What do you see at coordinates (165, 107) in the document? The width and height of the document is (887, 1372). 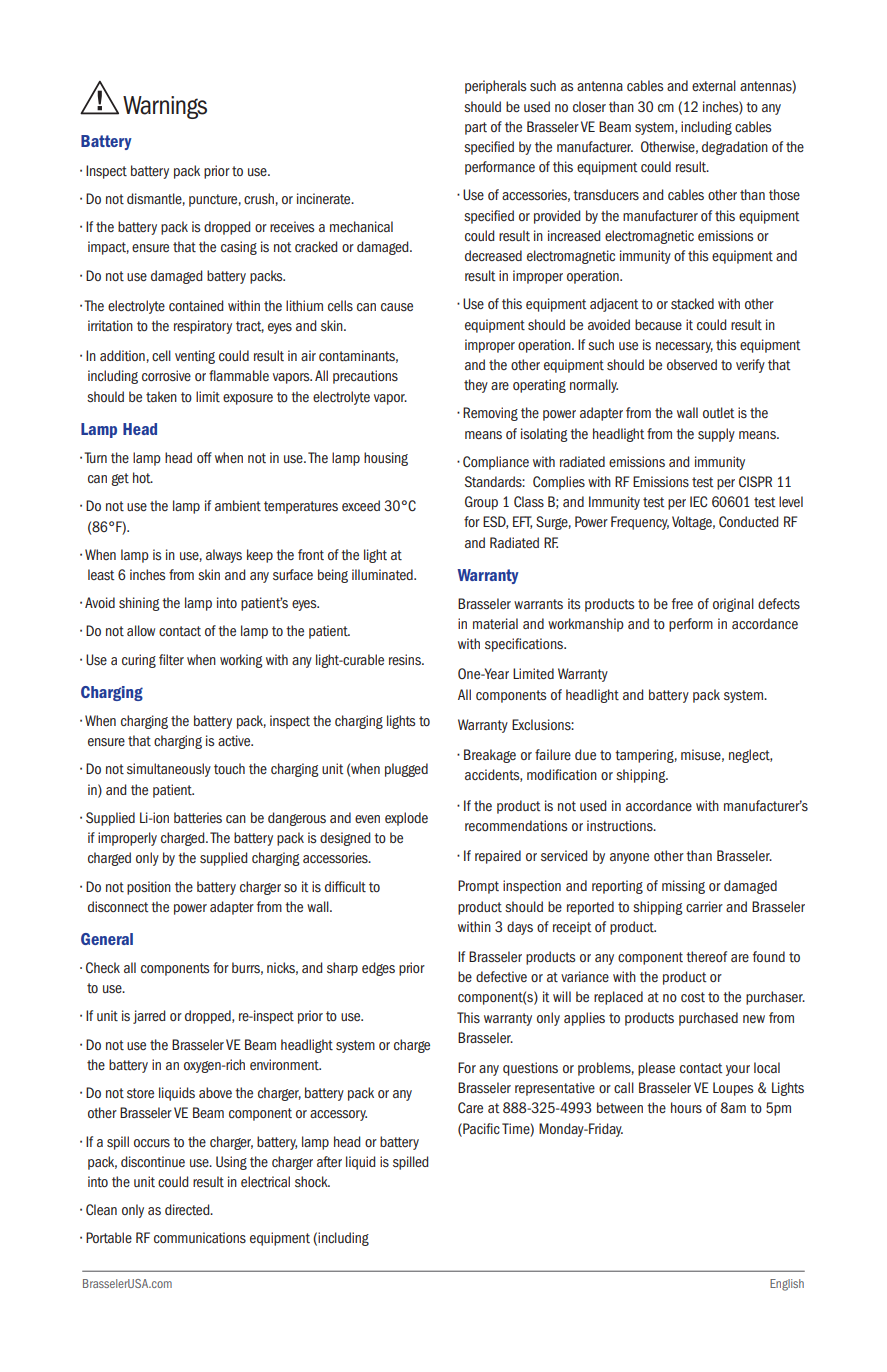 I see `Warnings` at bounding box center [165, 107].
